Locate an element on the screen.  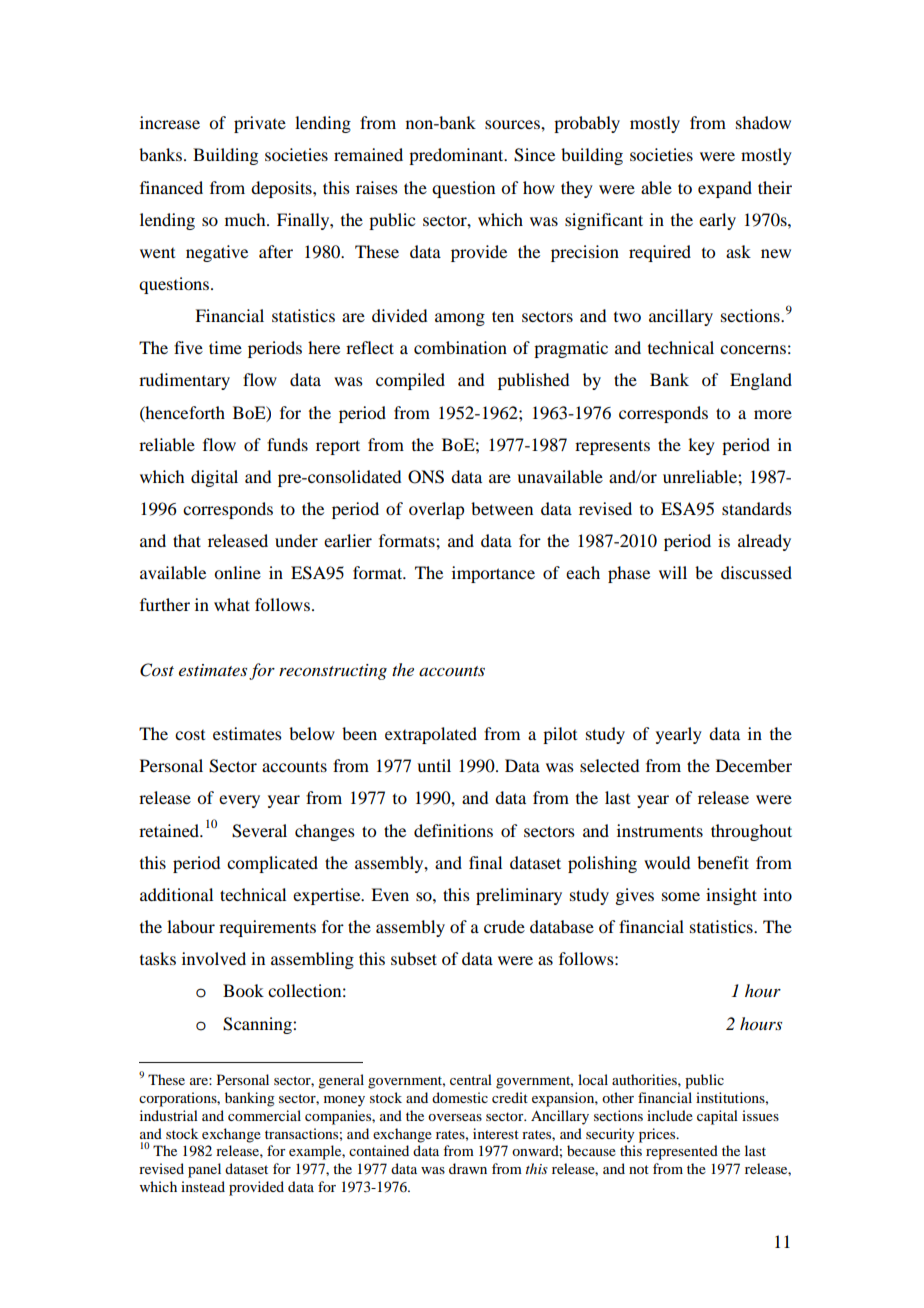
represented is located at coordinates (682, 1152).
